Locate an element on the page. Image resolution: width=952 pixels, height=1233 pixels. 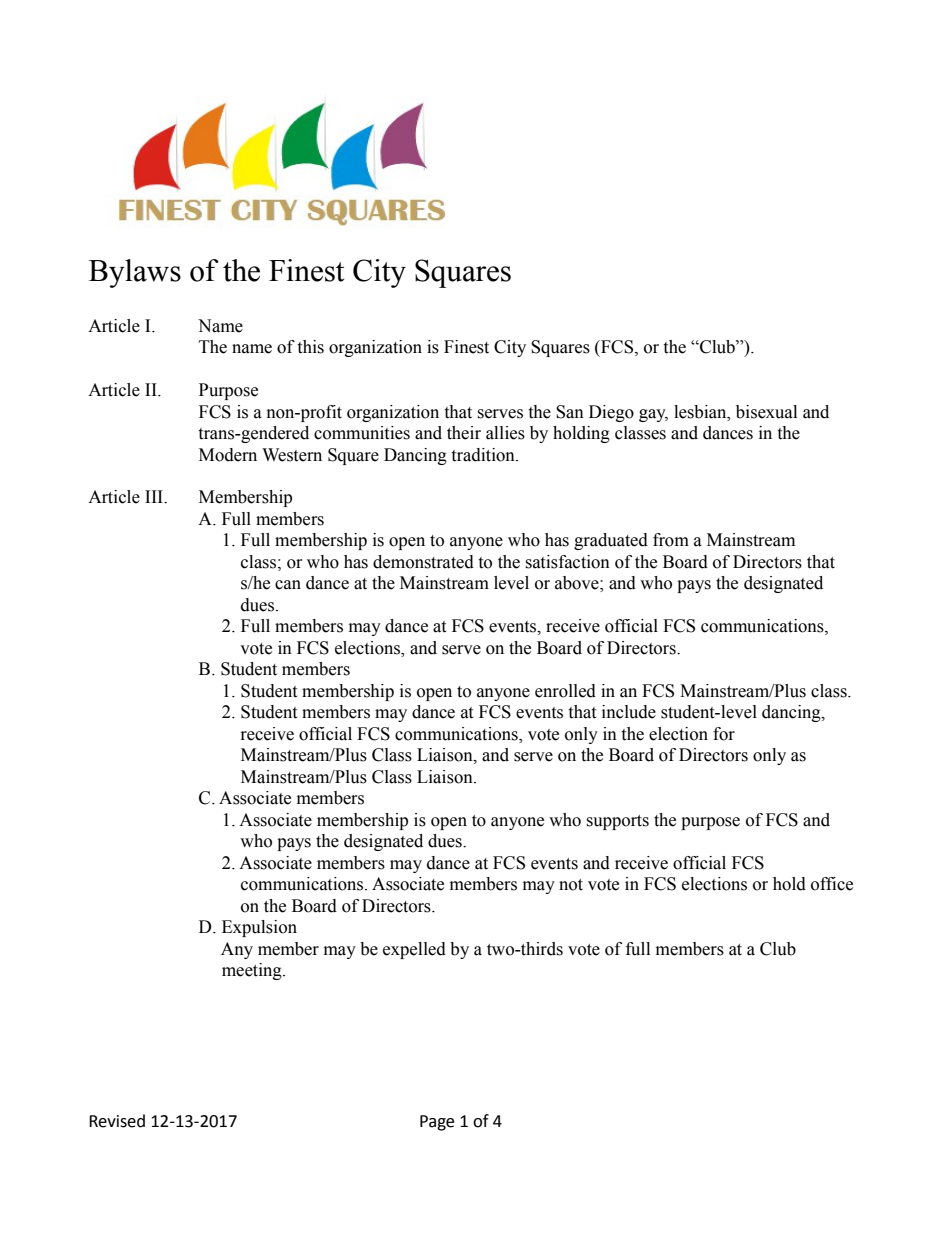
Expulsion is located at coordinates (259, 928).
